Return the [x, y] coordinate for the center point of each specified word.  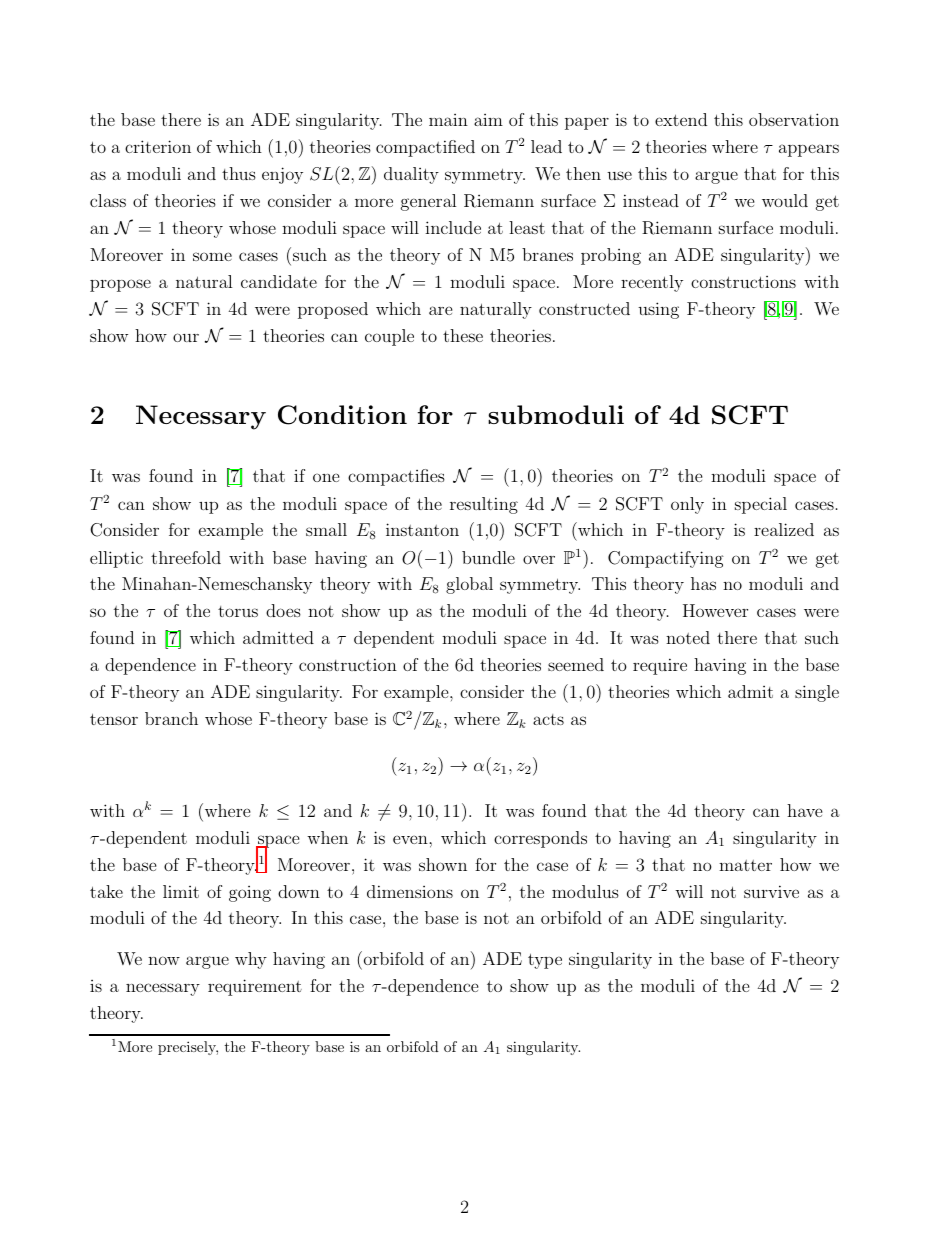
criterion [158, 146]
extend [681, 119]
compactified [425, 148]
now [164, 960]
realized [784, 529]
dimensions [410, 891]
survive [771, 891]
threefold [186, 557]
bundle [488, 557]
